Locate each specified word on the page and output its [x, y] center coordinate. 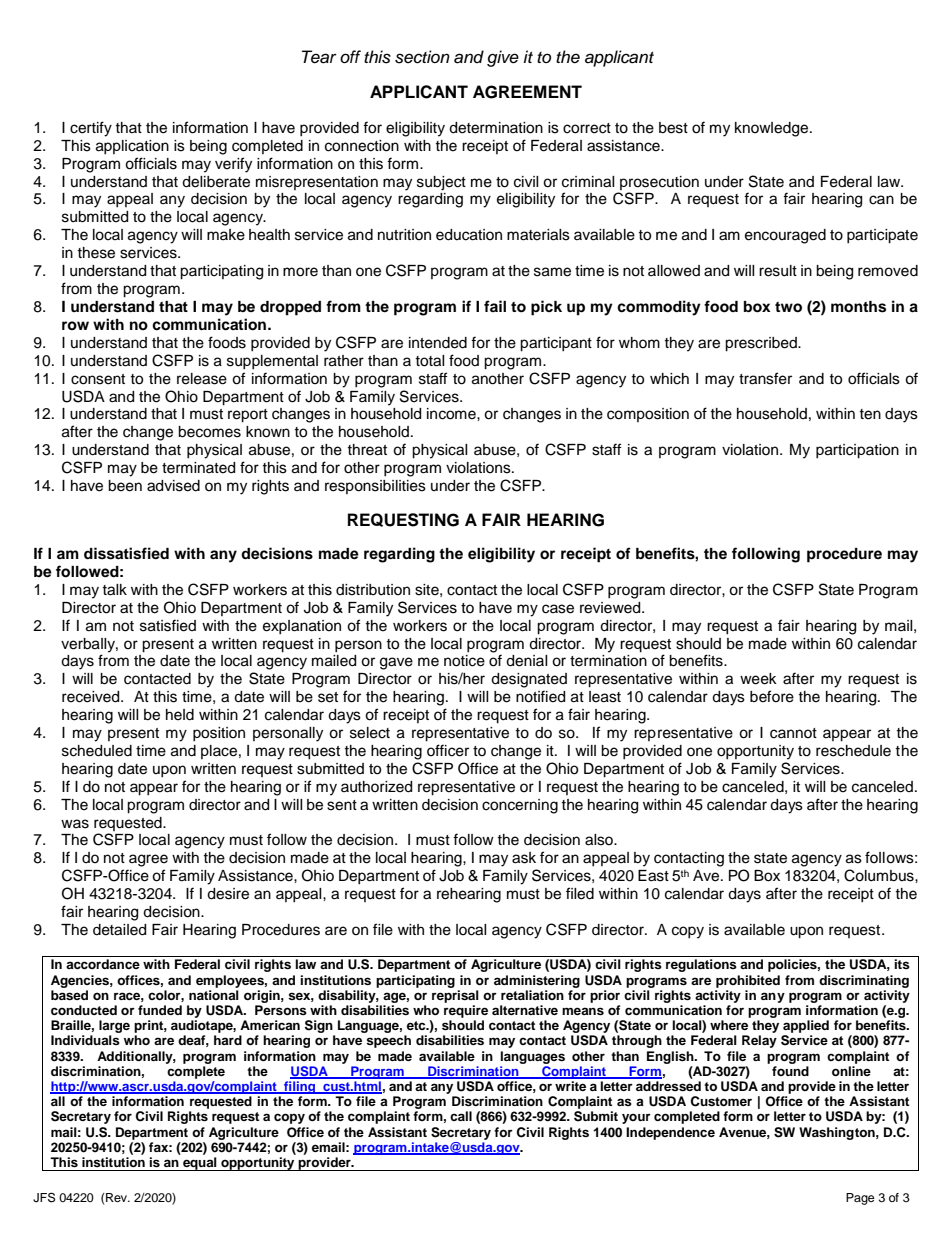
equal [200, 1164]
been [125, 486]
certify [91, 129]
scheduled [97, 751]
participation [857, 451]
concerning [520, 806]
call [461, 1116]
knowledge [773, 129]
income [452, 414]
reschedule [853, 751]
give [503, 58]
